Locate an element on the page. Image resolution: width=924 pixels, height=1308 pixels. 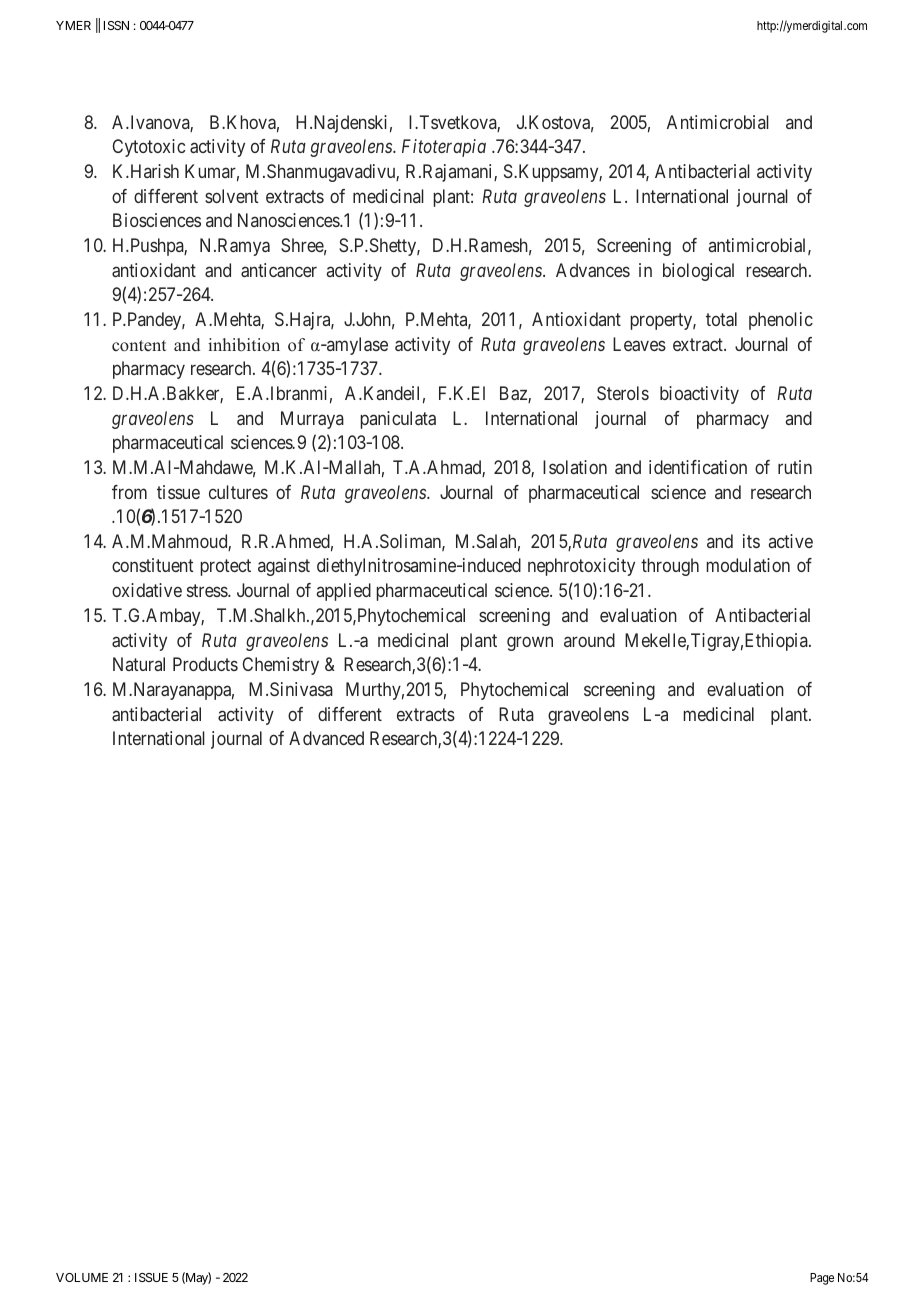
grown is located at coordinates (530, 643).
